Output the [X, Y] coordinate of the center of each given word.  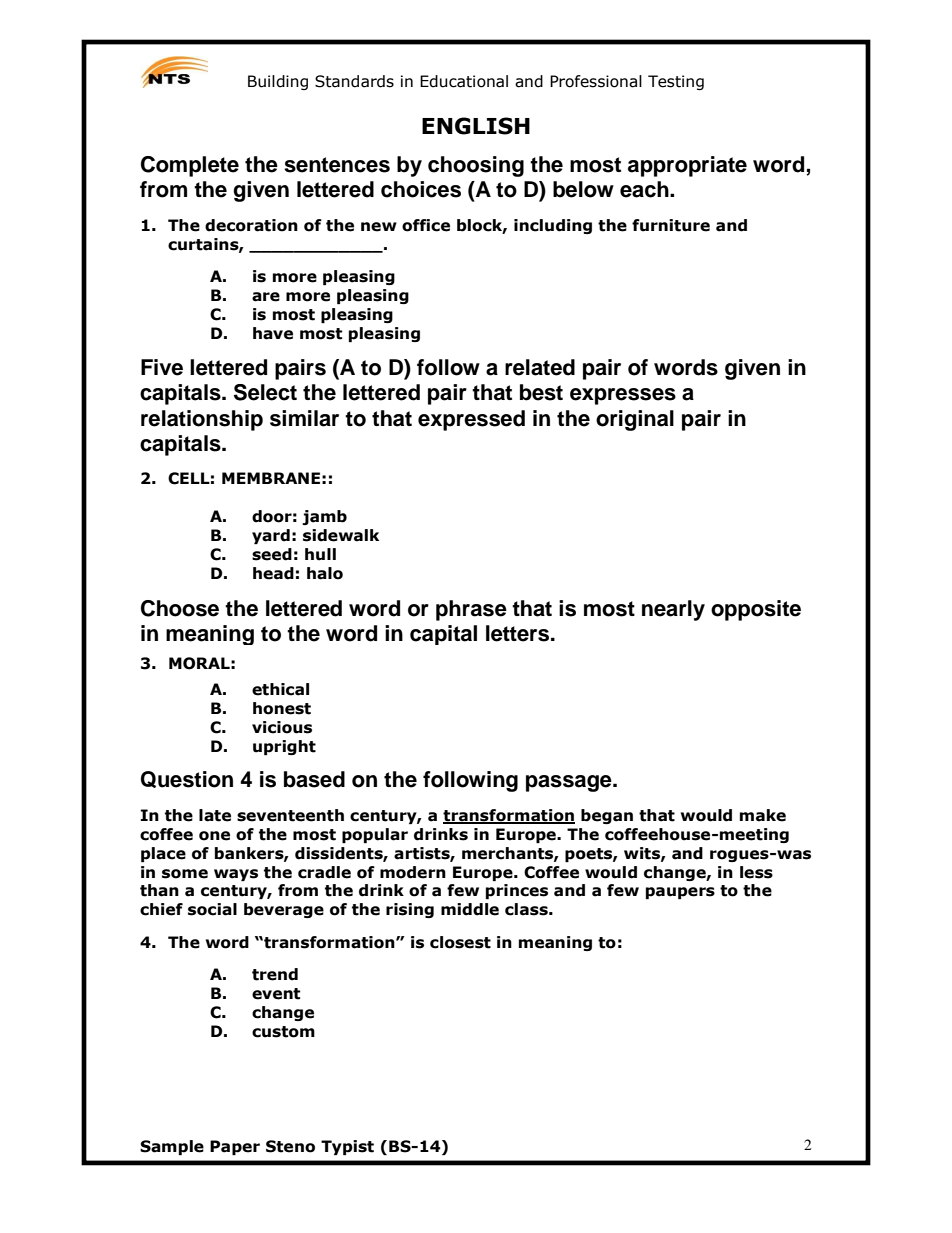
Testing [676, 82]
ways [236, 875]
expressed [471, 420]
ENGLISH [476, 126]
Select [265, 392]
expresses [623, 396]
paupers [680, 893]
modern [413, 872]
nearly [673, 610]
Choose [180, 608]
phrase [471, 610]
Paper [235, 1147]
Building [278, 82]
